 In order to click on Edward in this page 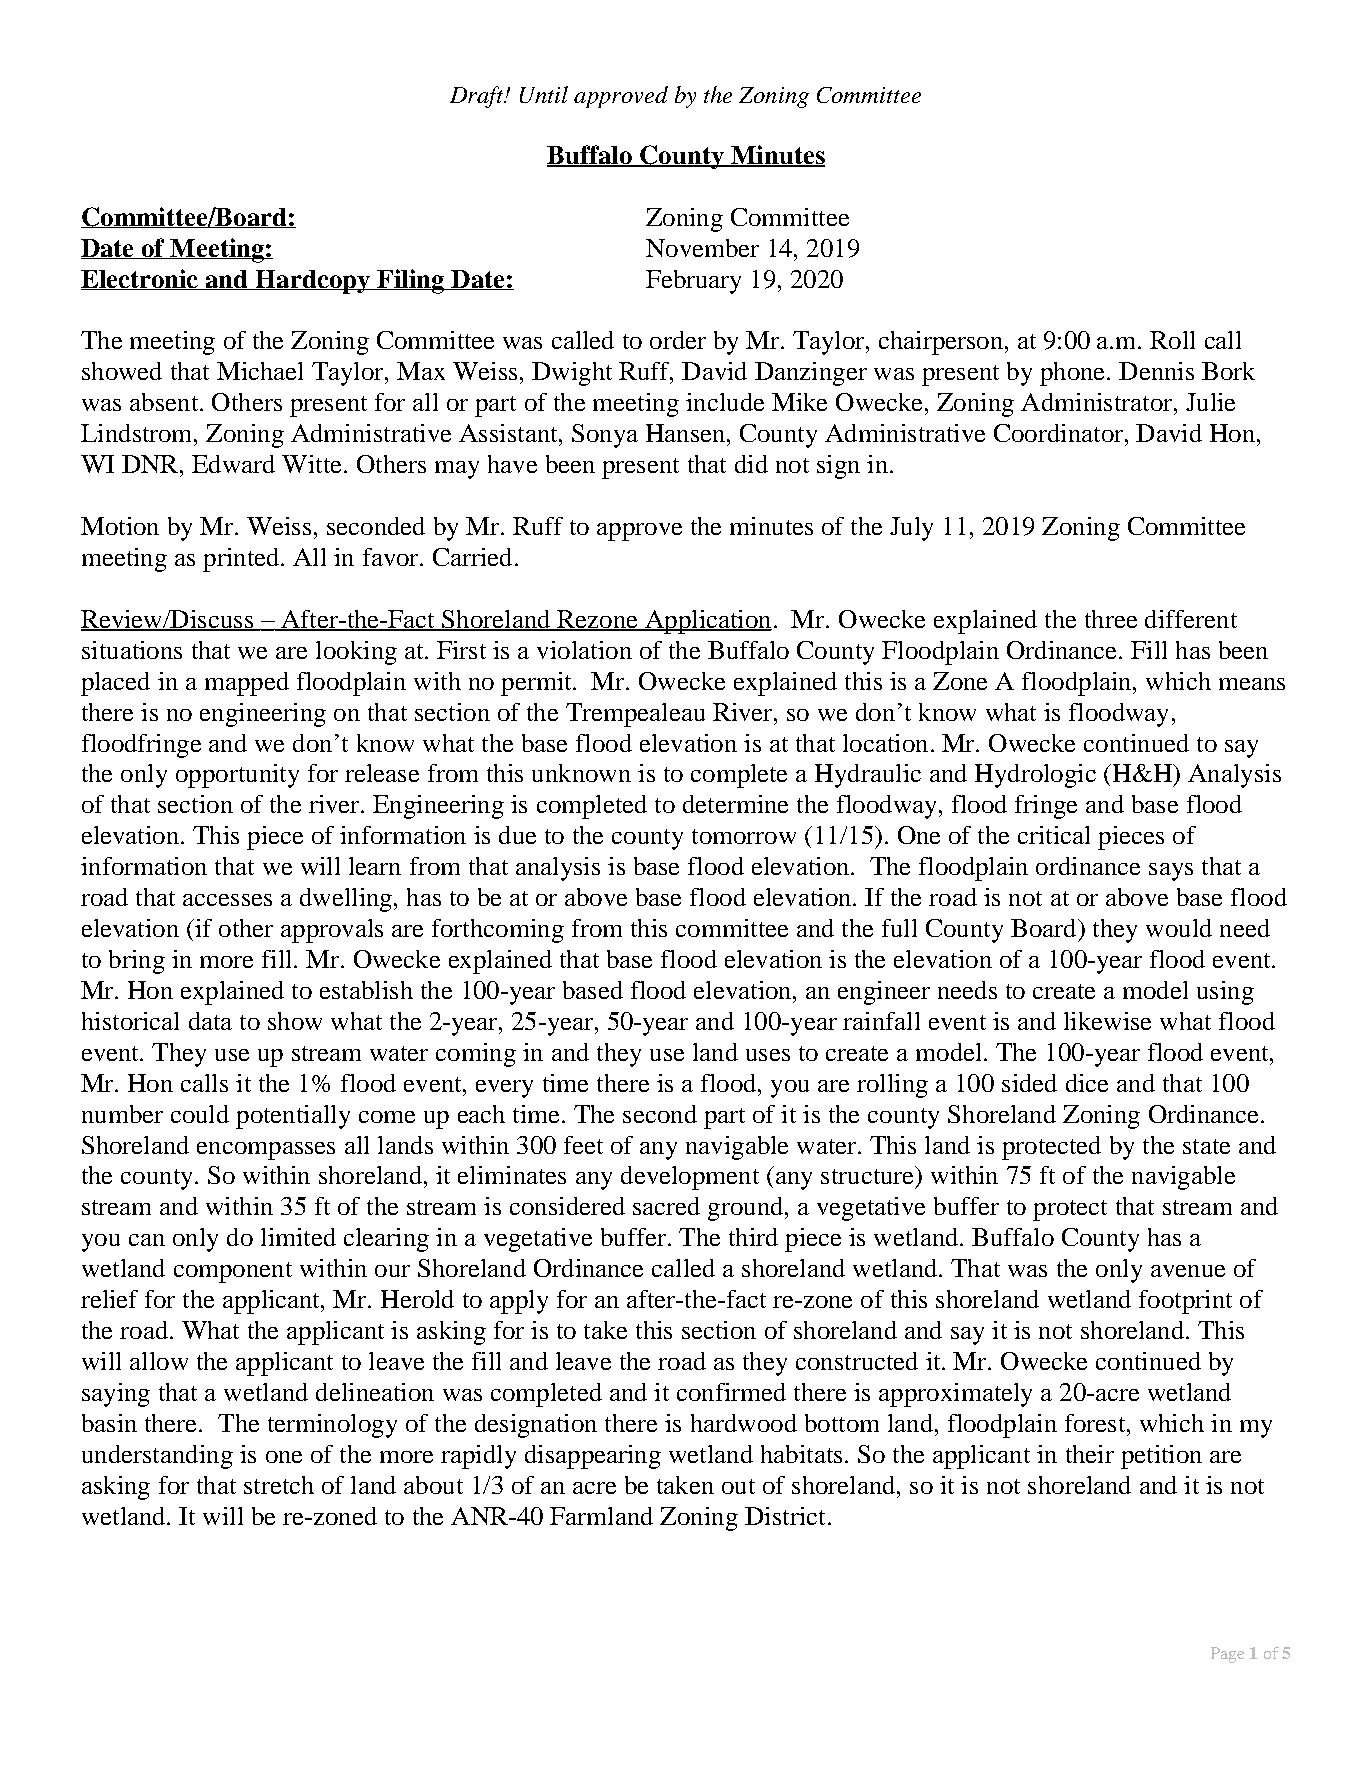, I will do `click(233, 464)`.
